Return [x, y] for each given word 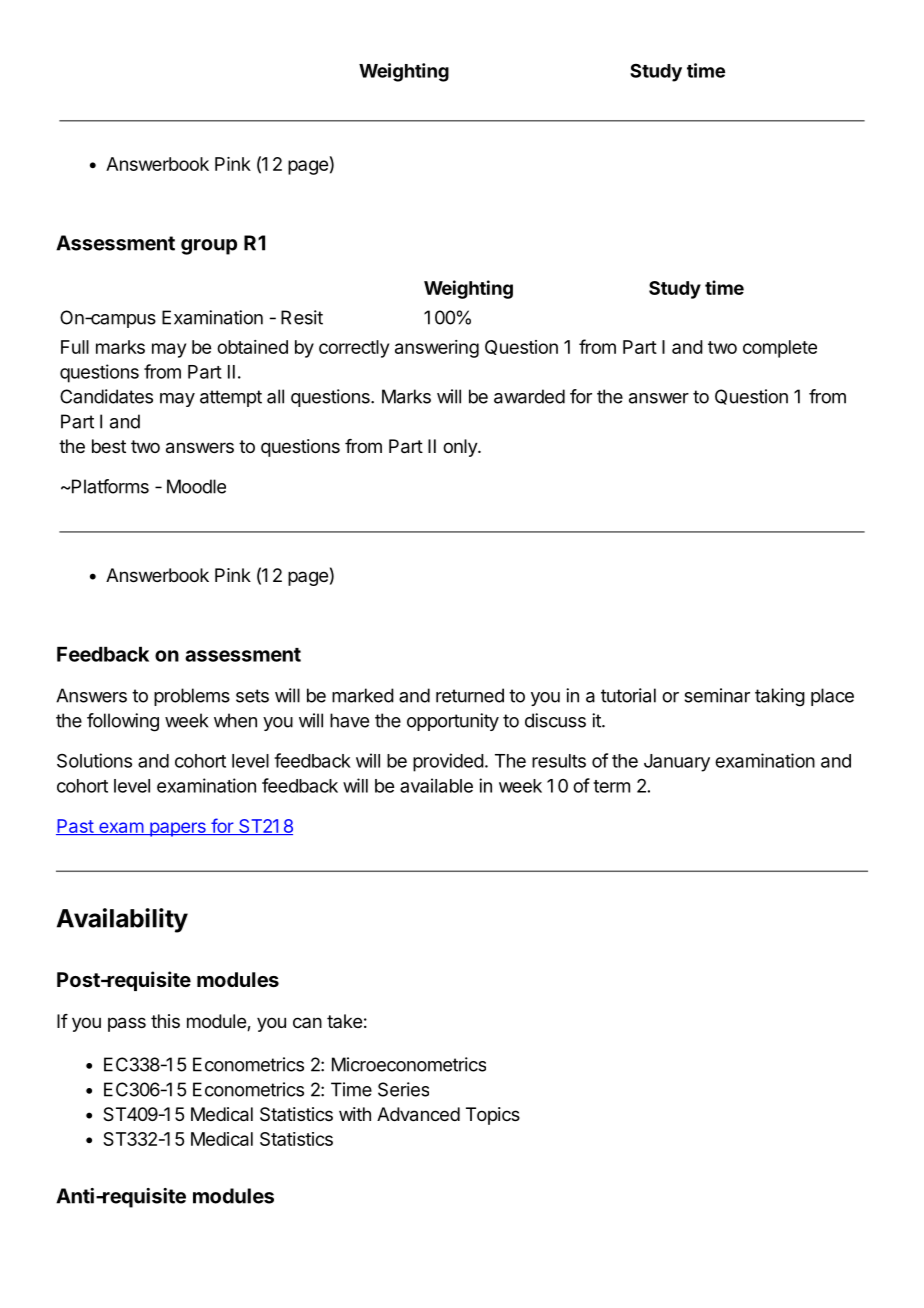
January [677, 763]
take [344, 1021]
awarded [529, 396]
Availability [122, 920]
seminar [717, 695]
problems [192, 697]
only [461, 448]
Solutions [94, 760]
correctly [354, 349]
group [209, 247]
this [165, 1021]
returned [470, 695]
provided [448, 762]
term [611, 786]
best [109, 446]
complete [780, 349]
